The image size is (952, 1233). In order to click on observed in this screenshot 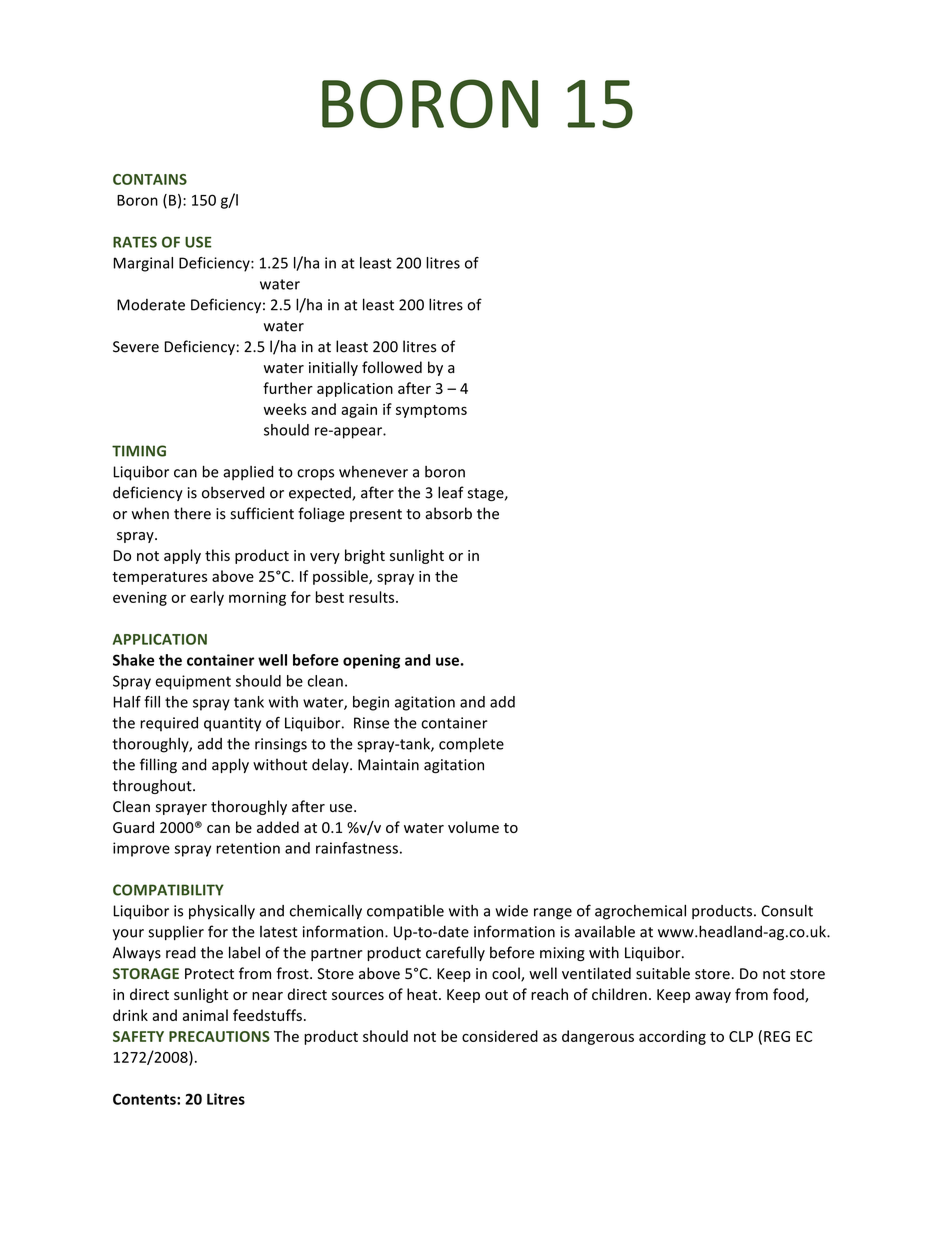, I will do `click(233, 492)`.
